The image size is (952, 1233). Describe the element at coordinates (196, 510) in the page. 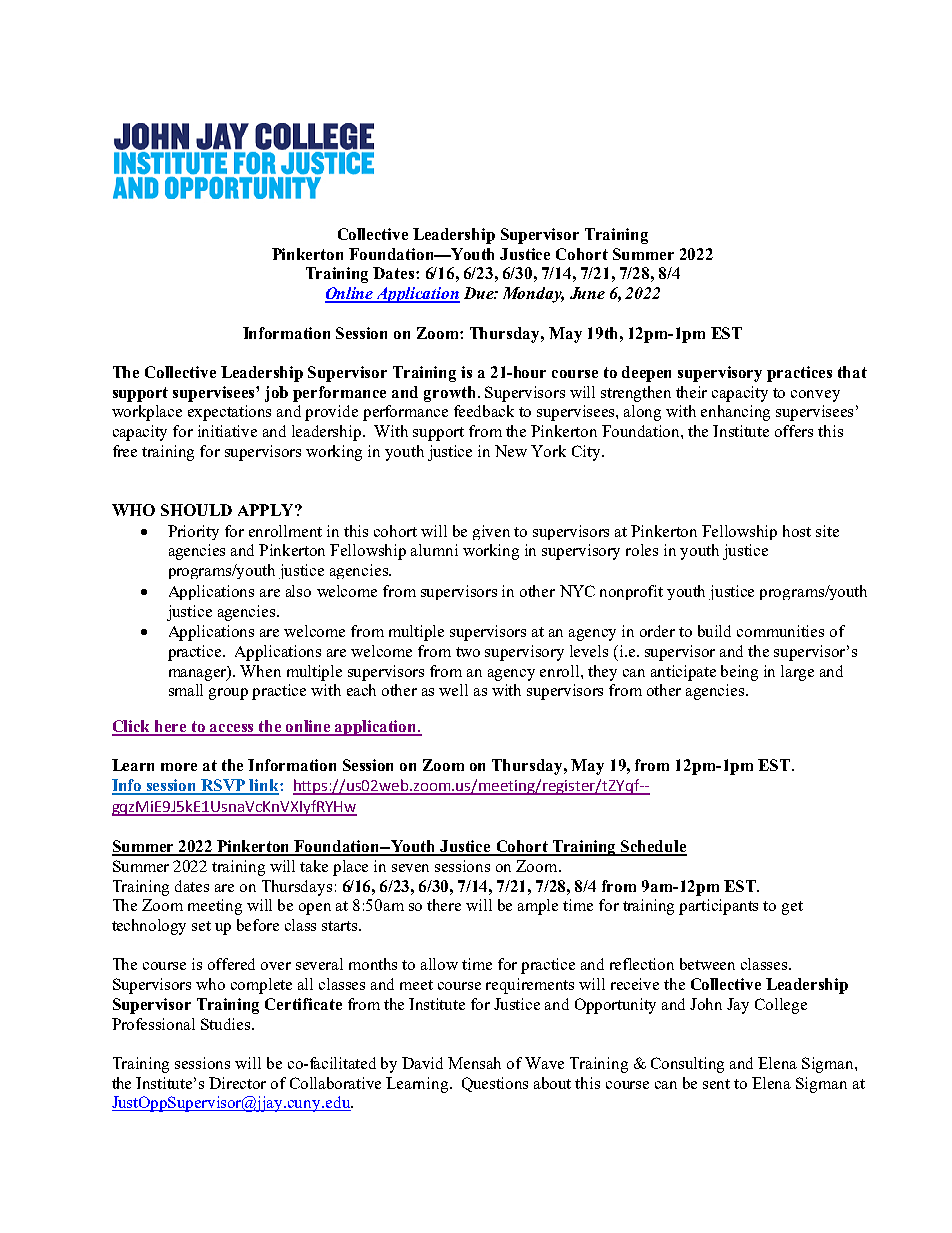

I see `SHOULD` at that location.
